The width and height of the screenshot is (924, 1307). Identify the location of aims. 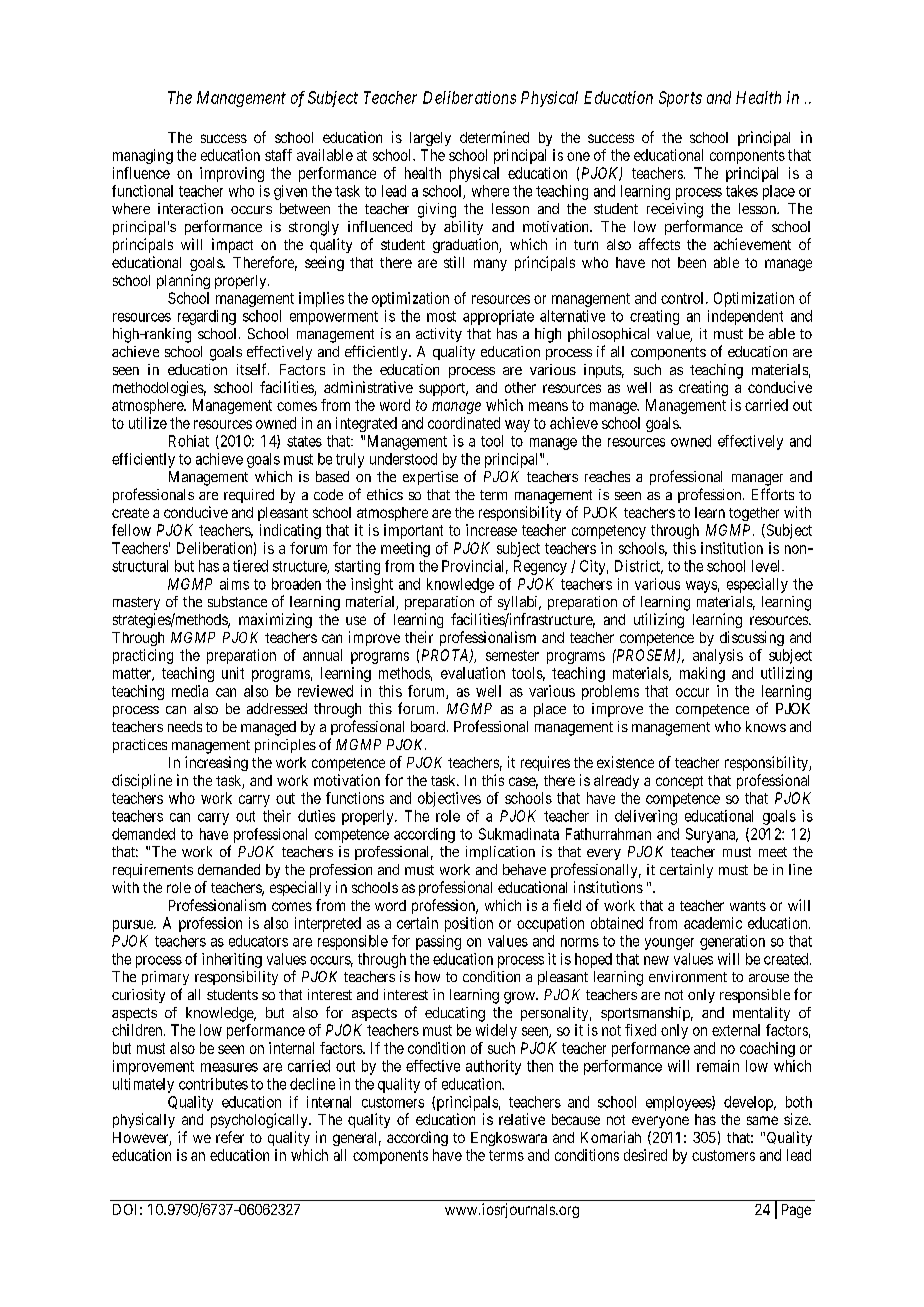
(234, 584).
